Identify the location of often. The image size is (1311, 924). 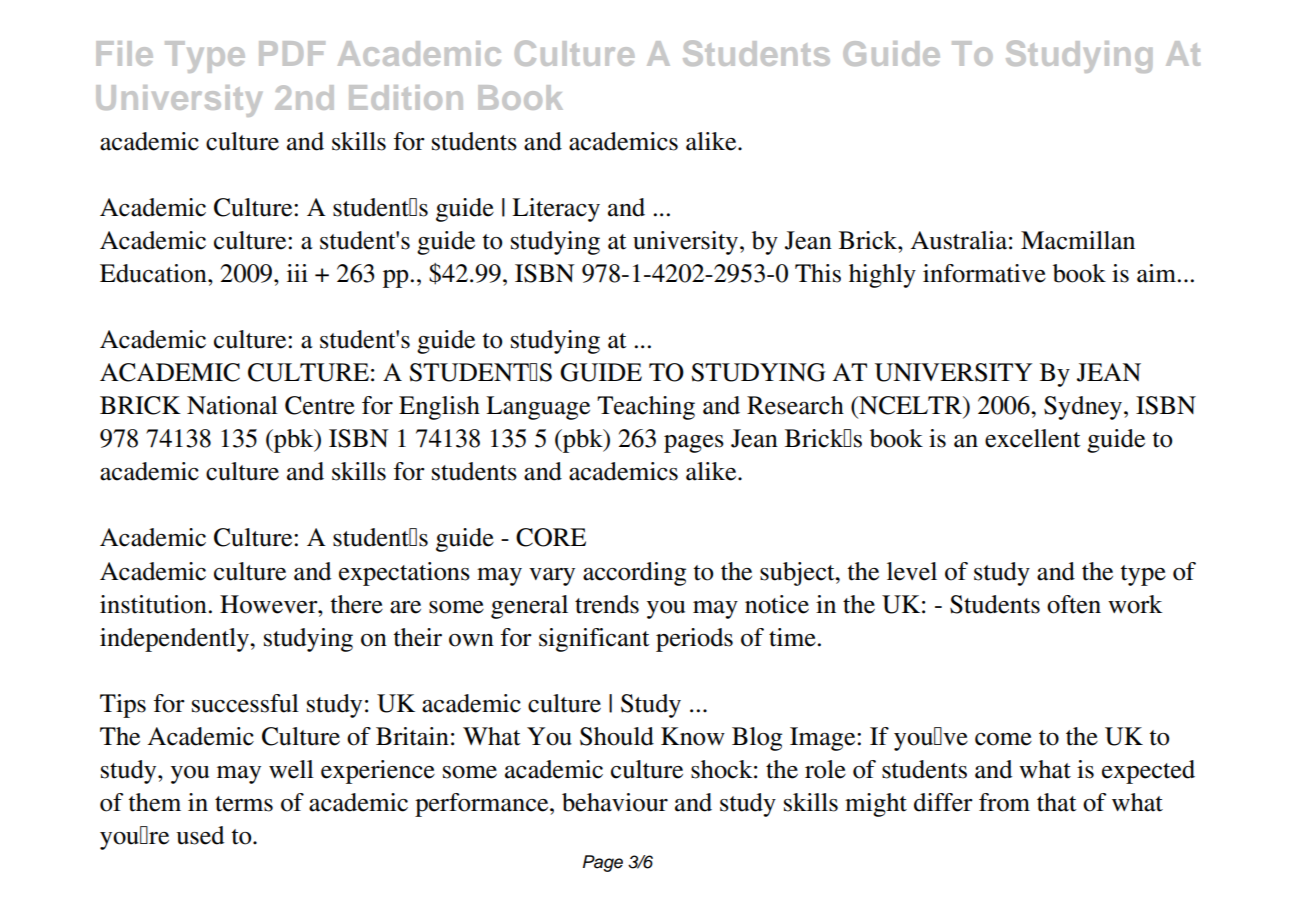
(1074, 604).
